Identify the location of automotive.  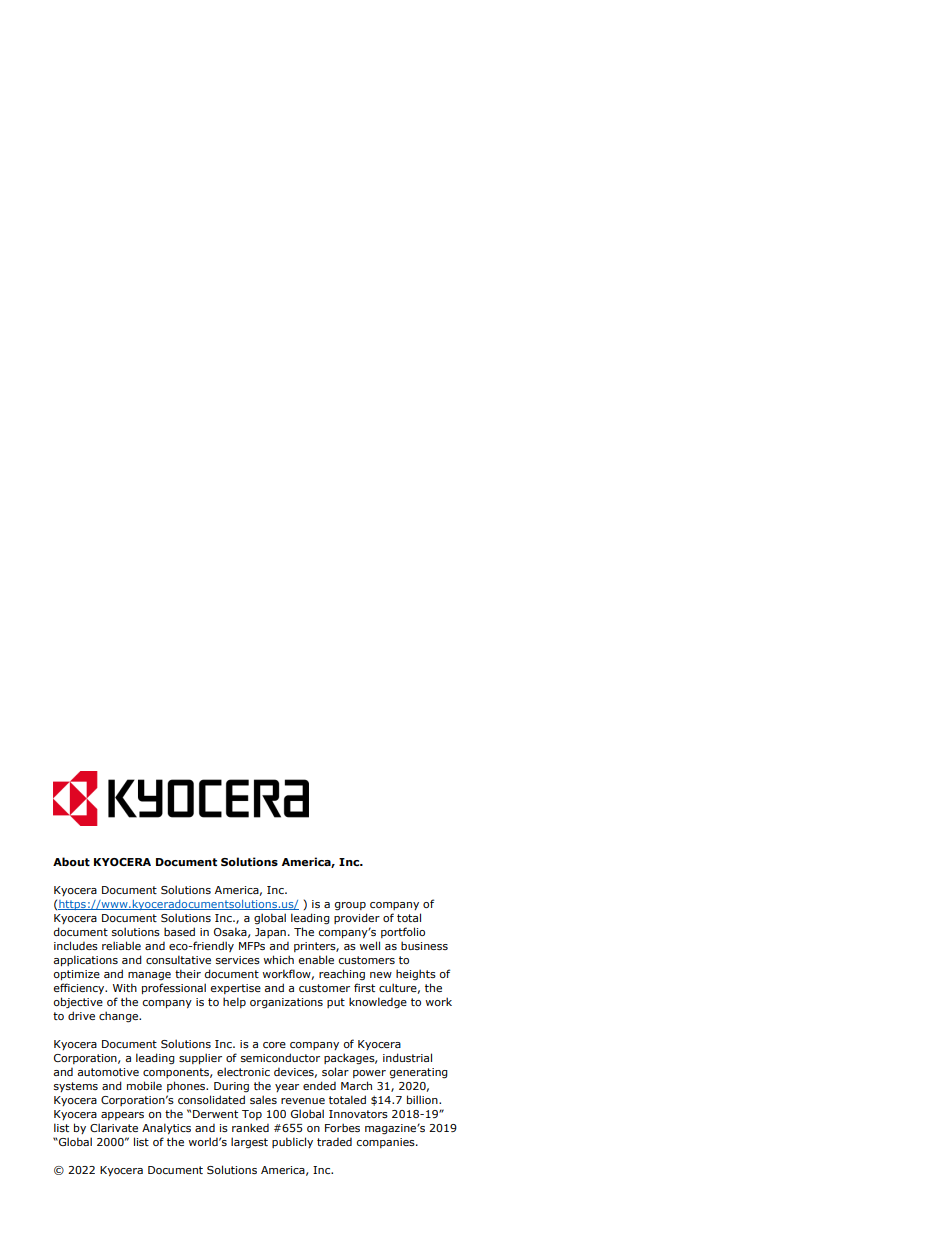
(108, 1072).
